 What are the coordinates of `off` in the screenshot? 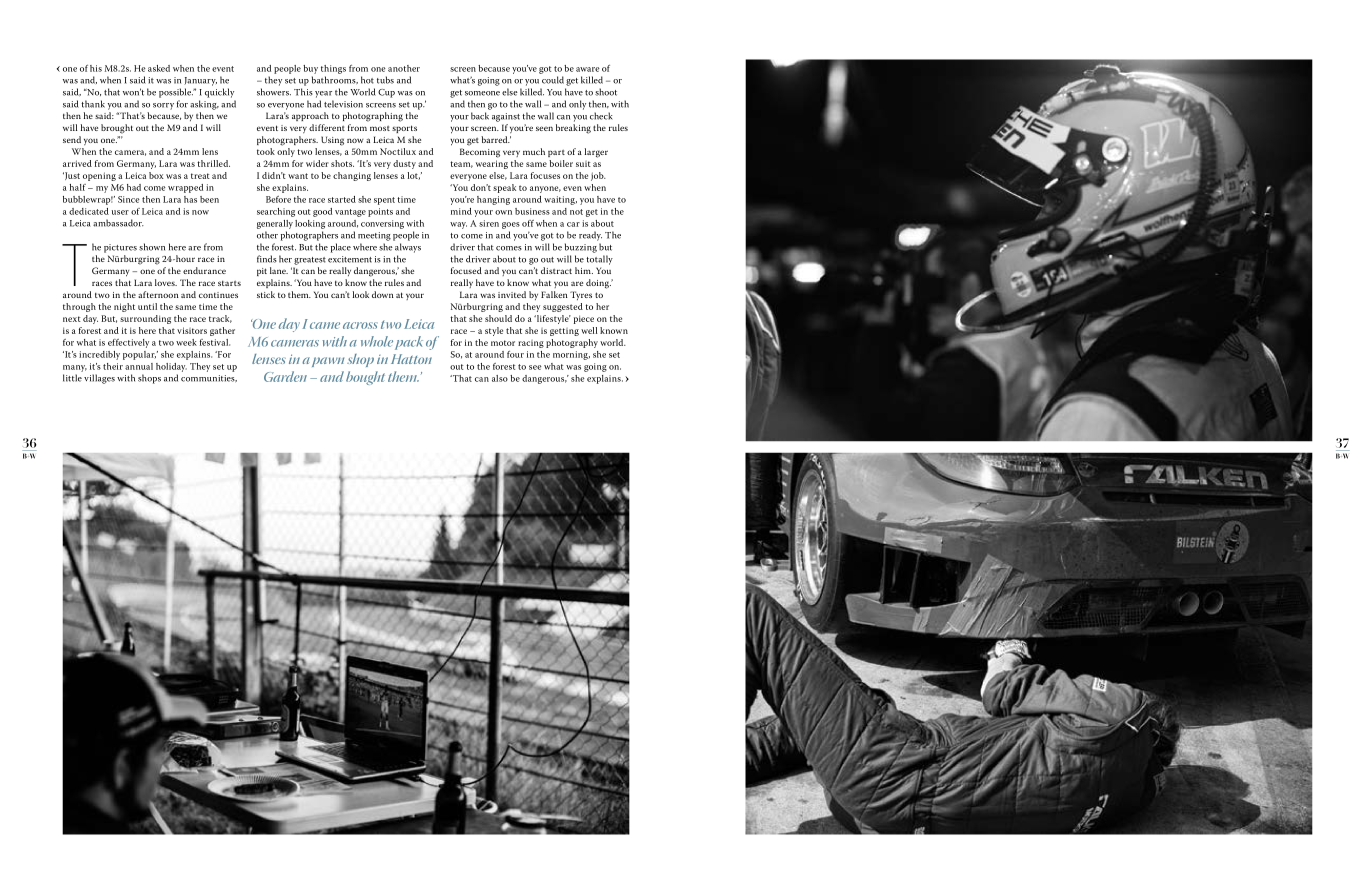 It's located at (528, 223).
